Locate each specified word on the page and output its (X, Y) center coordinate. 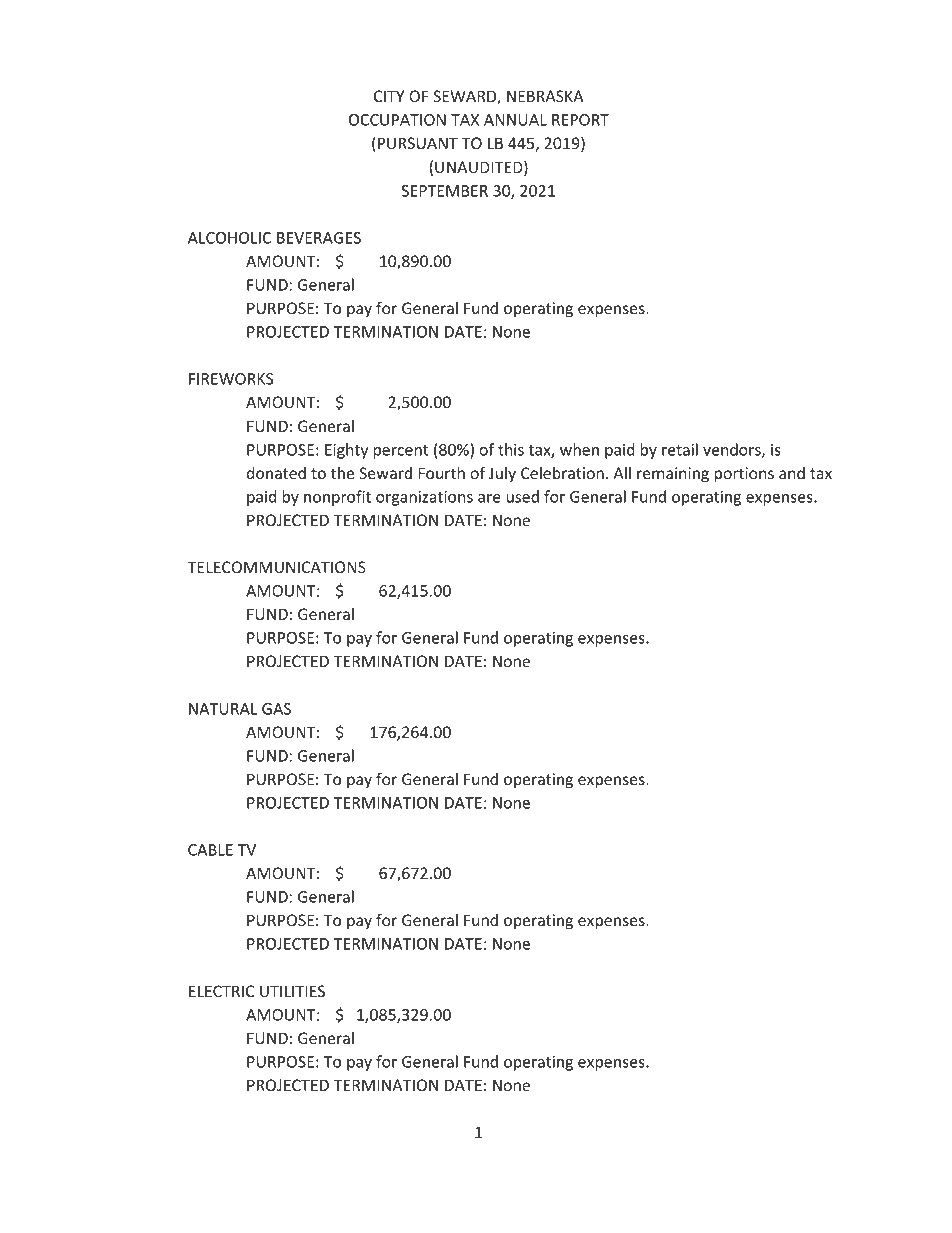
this (511, 449)
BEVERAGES (319, 238)
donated (276, 473)
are (489, 498)
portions (744, 474)
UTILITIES (292, 991)
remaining (673, 474)
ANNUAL (515, 120)
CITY (389, 96)
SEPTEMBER (445, 191)
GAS (276, 709)
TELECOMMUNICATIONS (276, 567)
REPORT (580, 120)
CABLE (210, 850)
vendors (733, 450)
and (792, 473)
